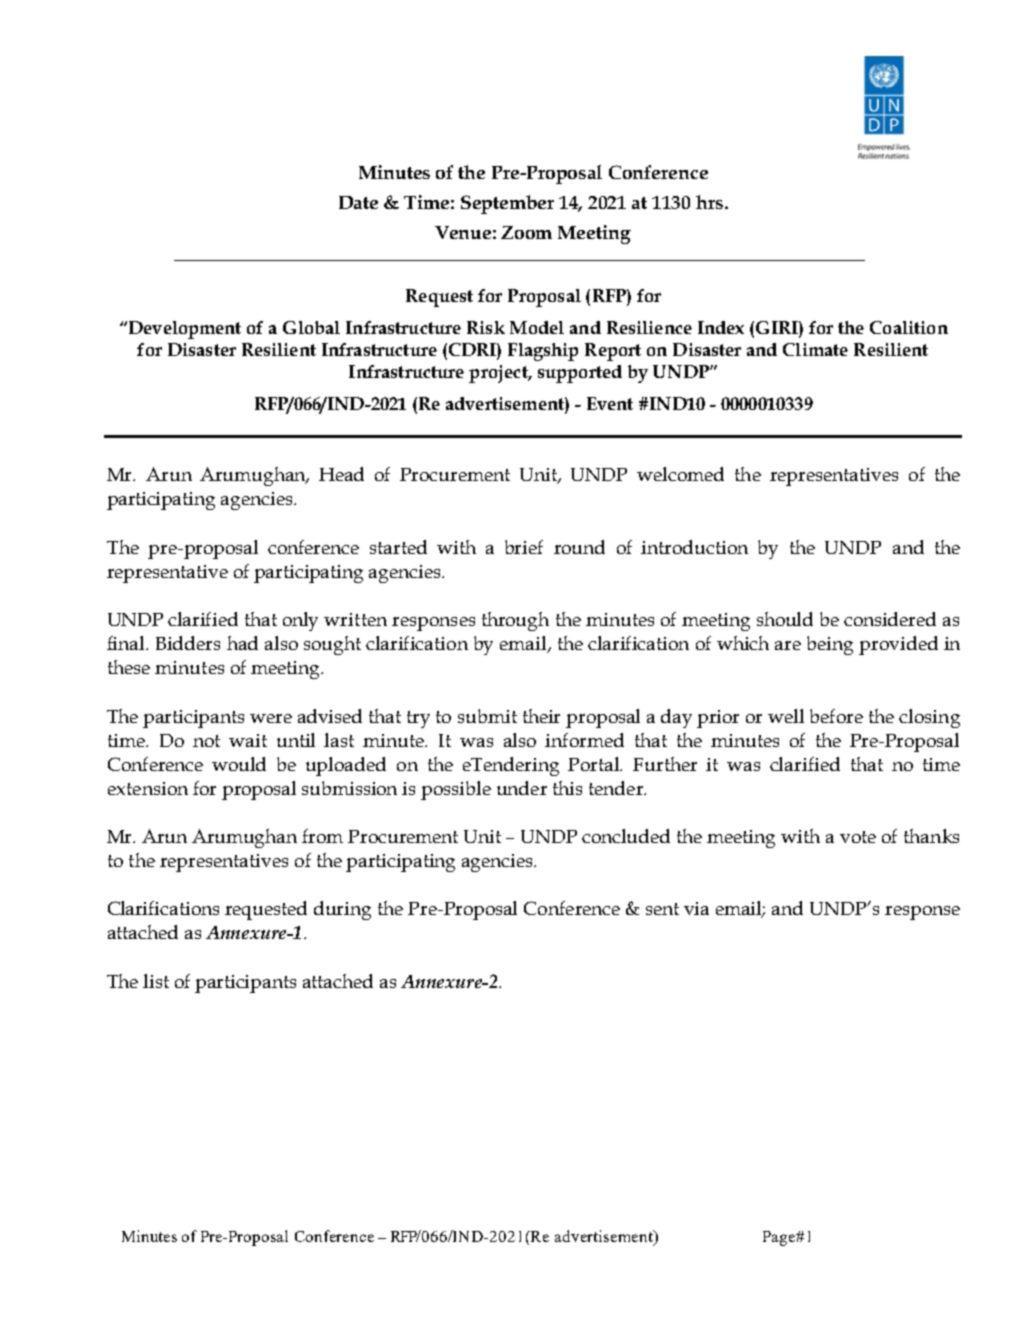 This image has height=1324, width=1023. Describe the element at coordinates (183, 330) in the image. I see `Development` at that location.
